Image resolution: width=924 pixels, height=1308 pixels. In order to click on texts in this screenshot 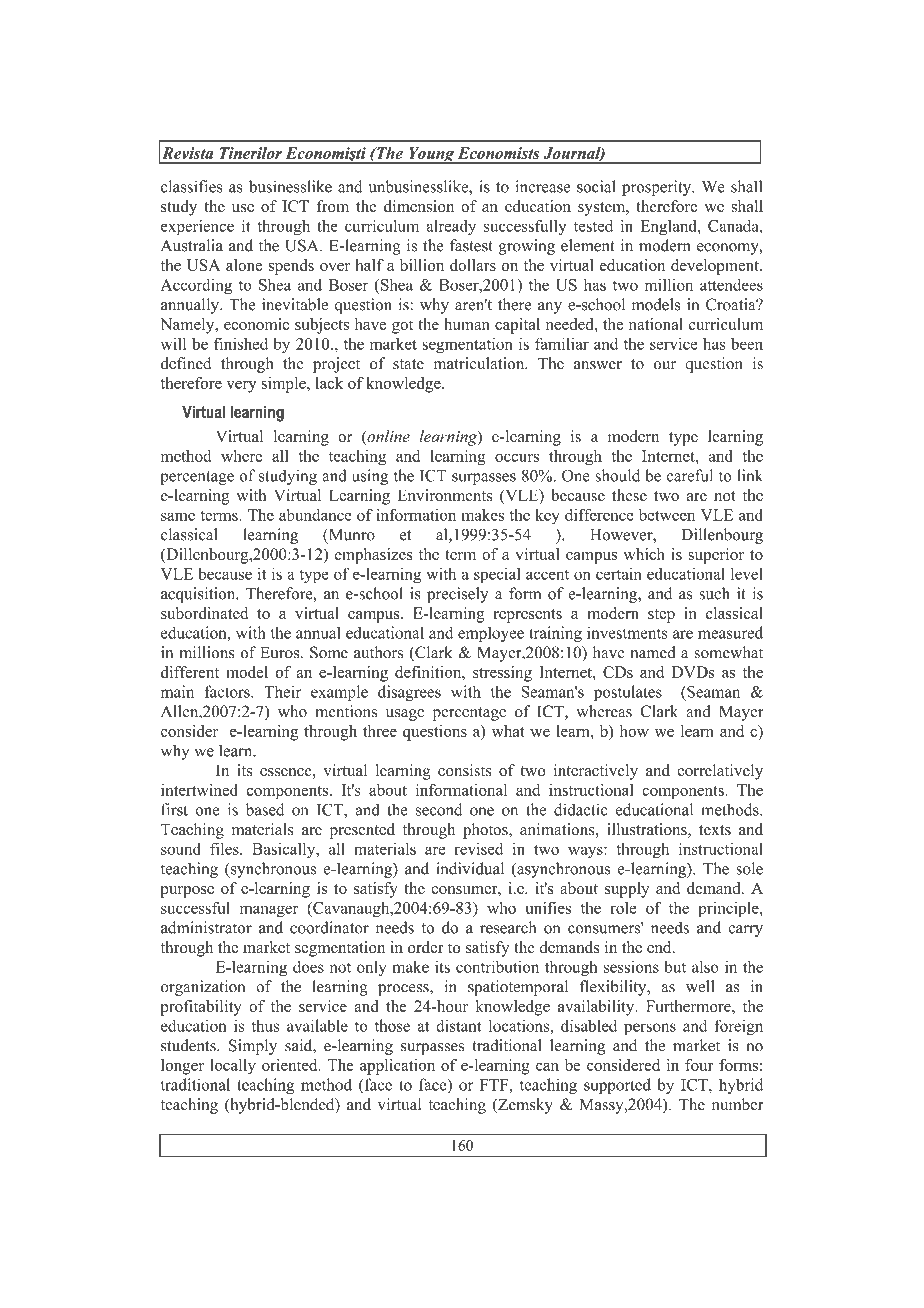, I will do `click(715, 830)`.
